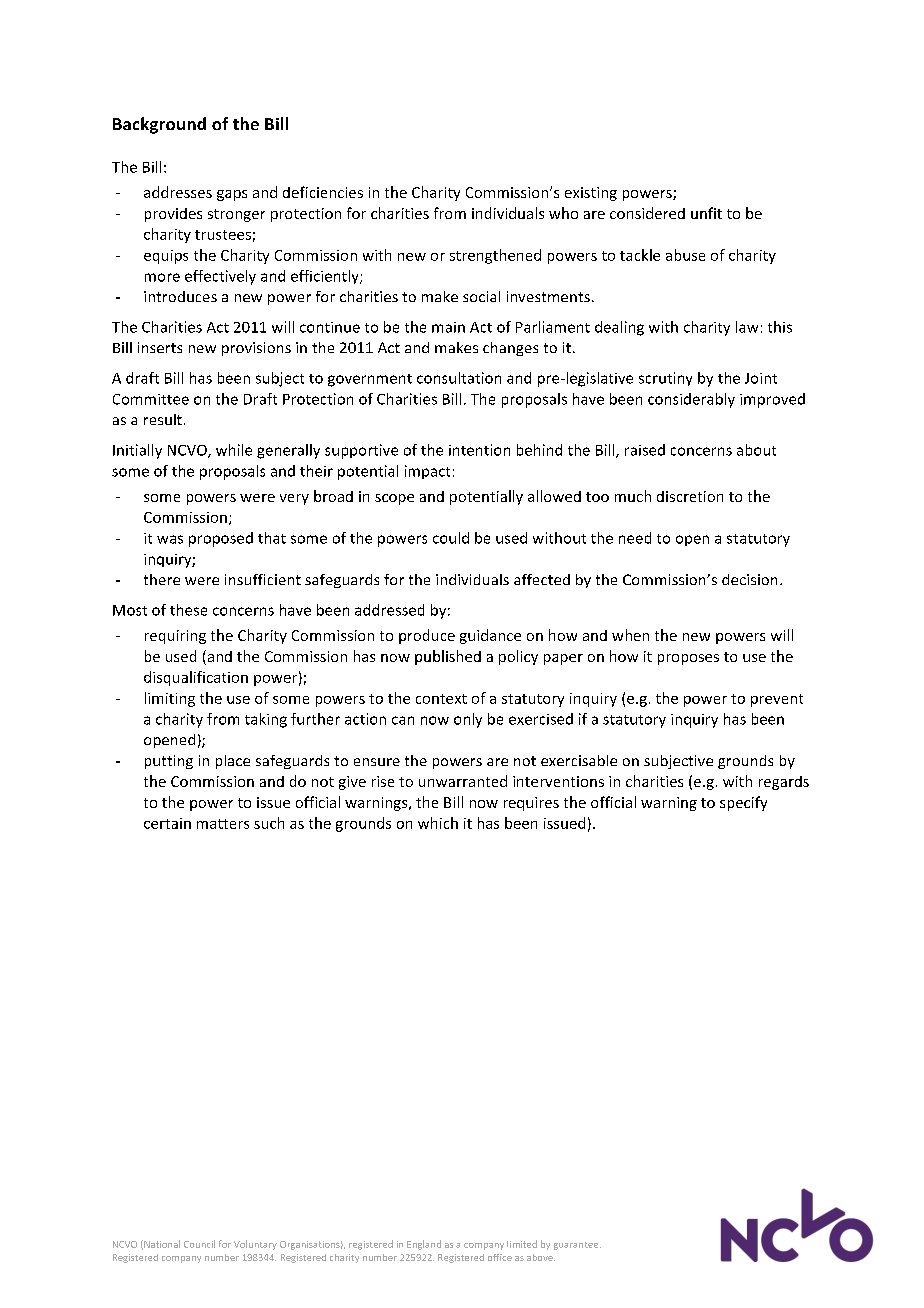  What do you see at coordinates (688, 659) in the page?
I see `proposes` at bounding box center [688, 659].
